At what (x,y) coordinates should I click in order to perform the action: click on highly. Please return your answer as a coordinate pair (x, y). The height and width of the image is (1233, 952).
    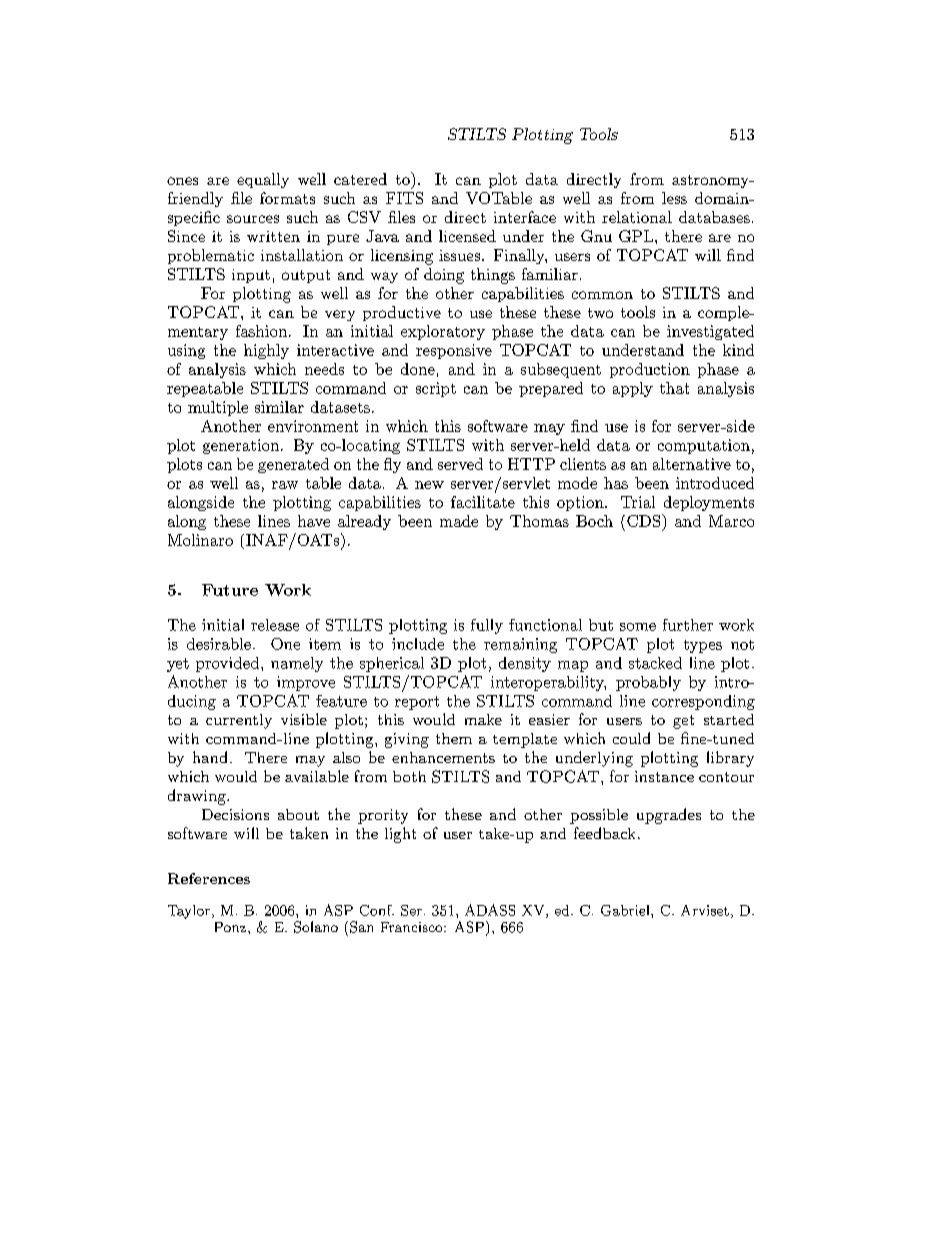
    Looking at the image, I should click on (266, 351).
